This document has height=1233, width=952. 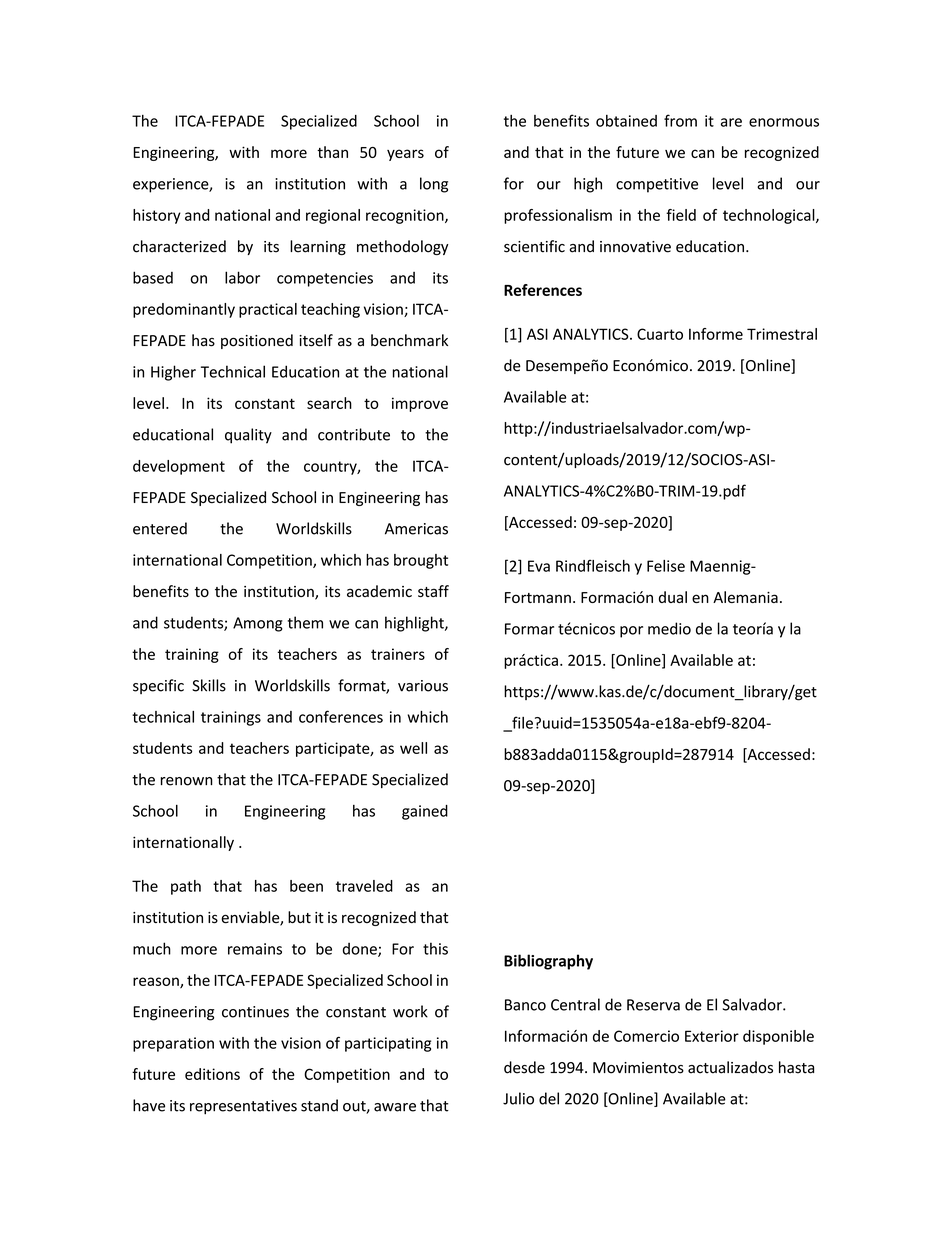 I want to click on long, so click(x=434, y=185).
